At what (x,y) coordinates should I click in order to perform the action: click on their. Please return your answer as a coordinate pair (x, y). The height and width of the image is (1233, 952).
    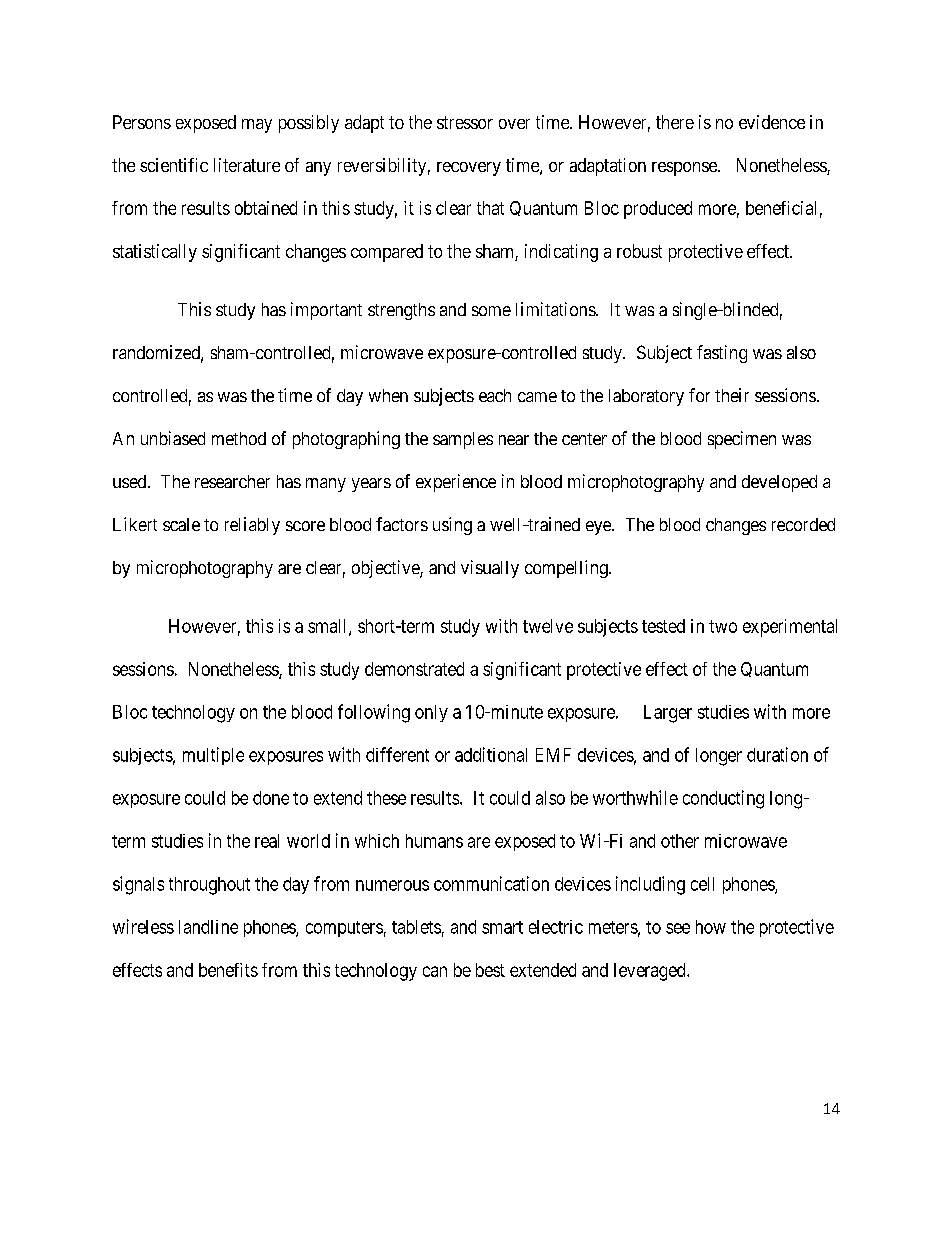
    Looking at the image, I should click on (732, 395).
